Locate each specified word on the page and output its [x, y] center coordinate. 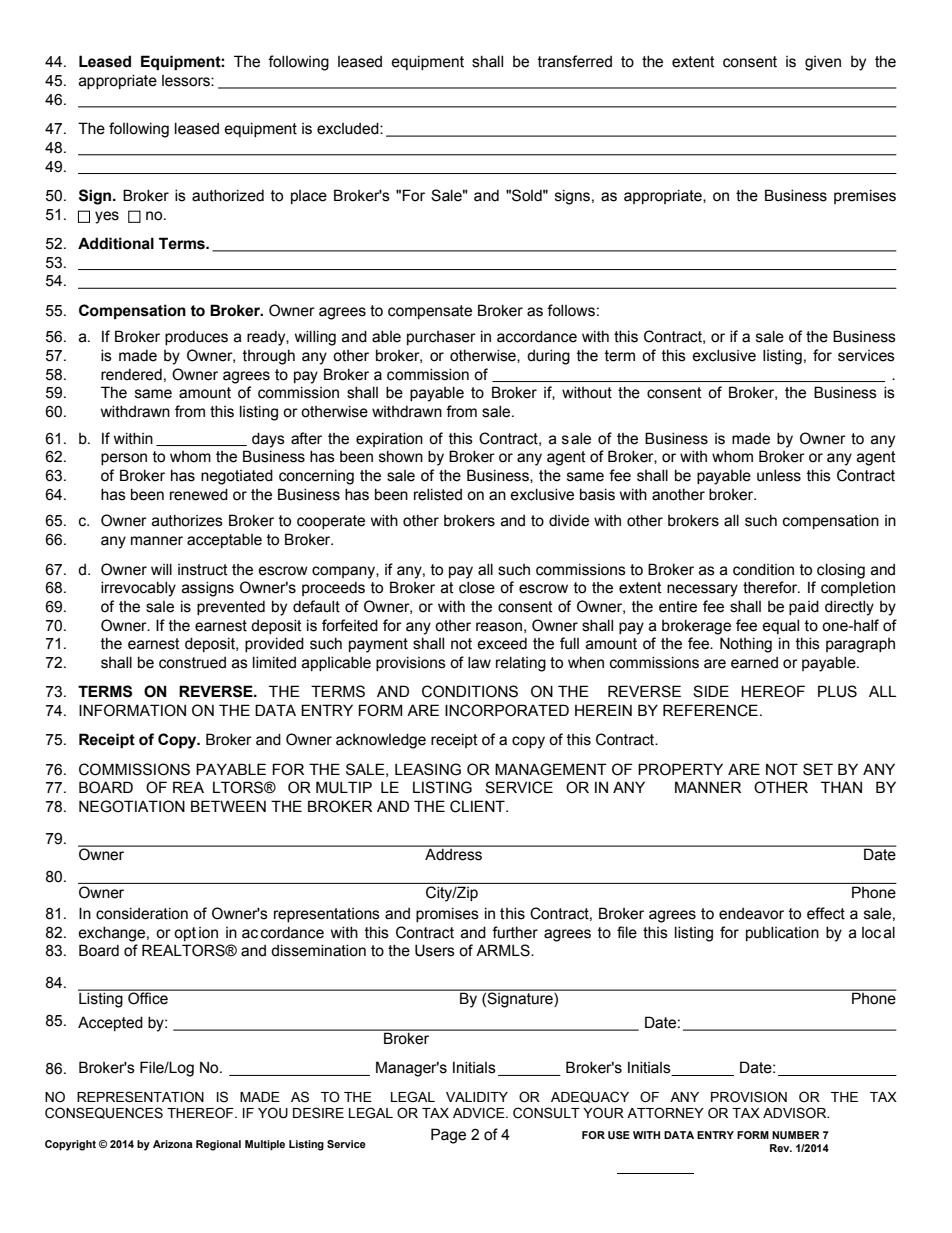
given [823, 63]
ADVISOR [796, 1113]
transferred [575, 61]
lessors [187, 81]
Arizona [173, 1144]
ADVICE [480, 1113]
